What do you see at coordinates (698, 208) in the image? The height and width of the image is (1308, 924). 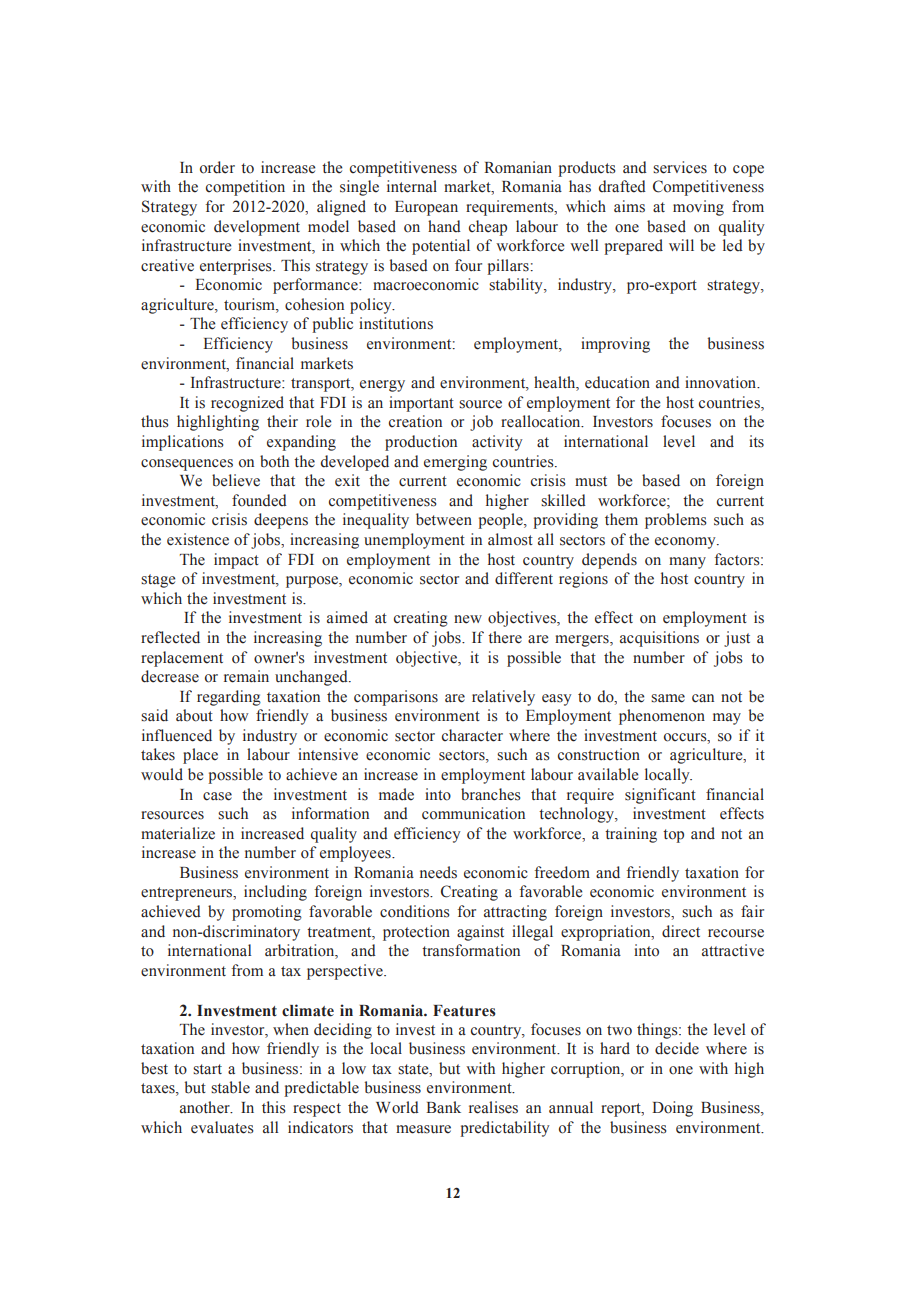 I see `moving` at bounding box center [698, 208].
